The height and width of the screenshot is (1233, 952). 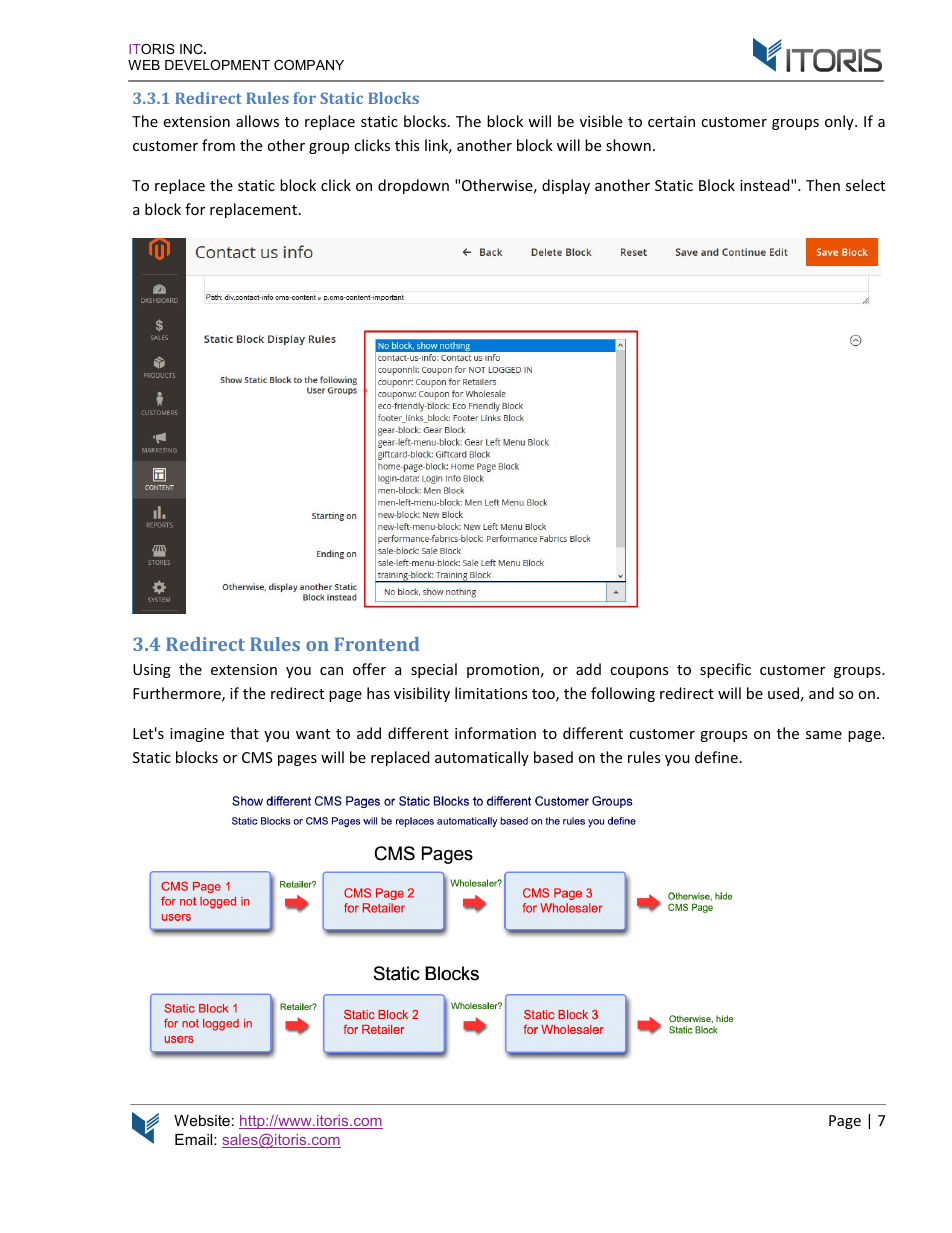 What do you see at coordinates (601, 121) in the screenshot?
I see `visible` at bounding box center [601, 121].
